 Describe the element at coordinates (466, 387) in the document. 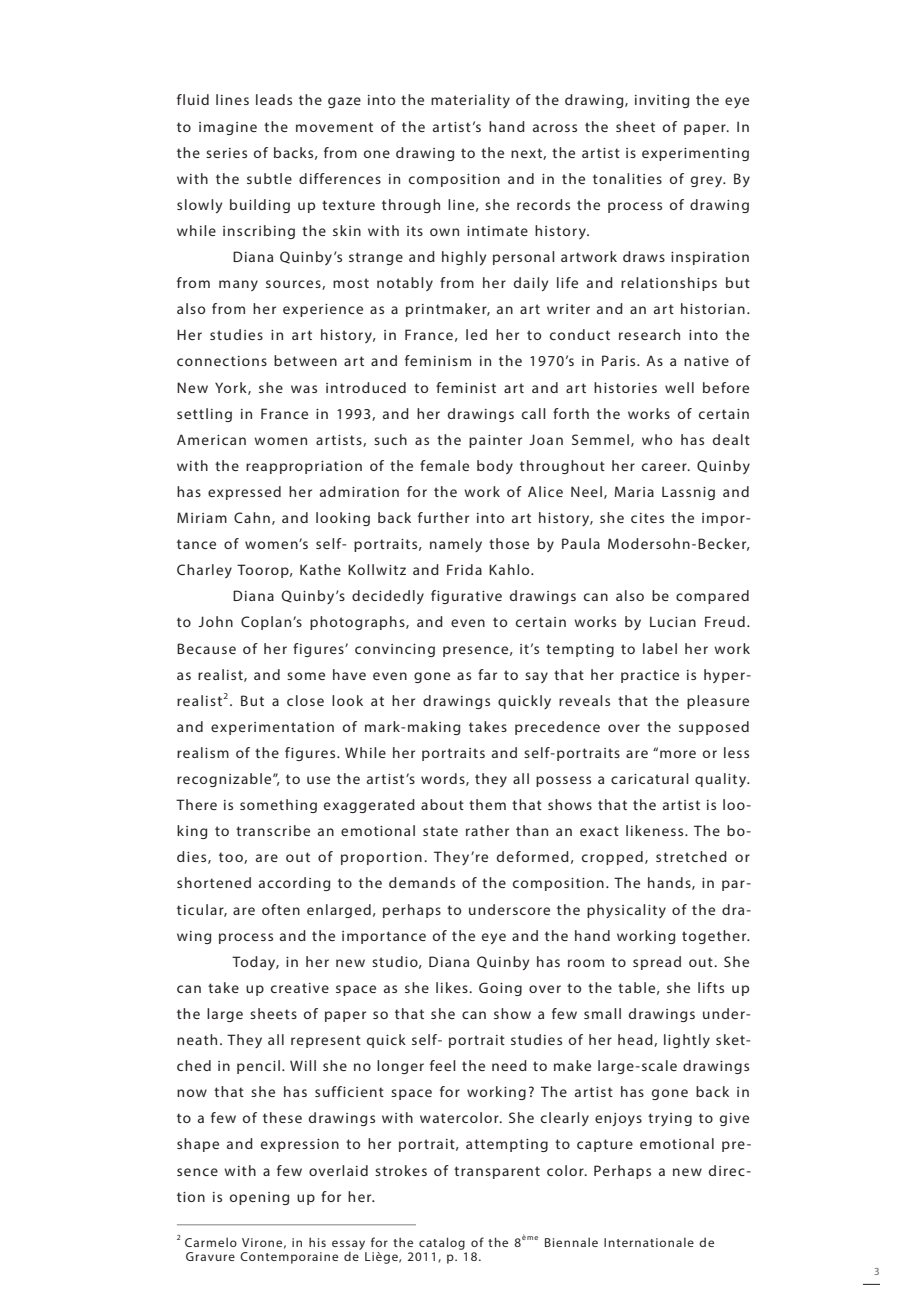

I see `feminist` at that location.
